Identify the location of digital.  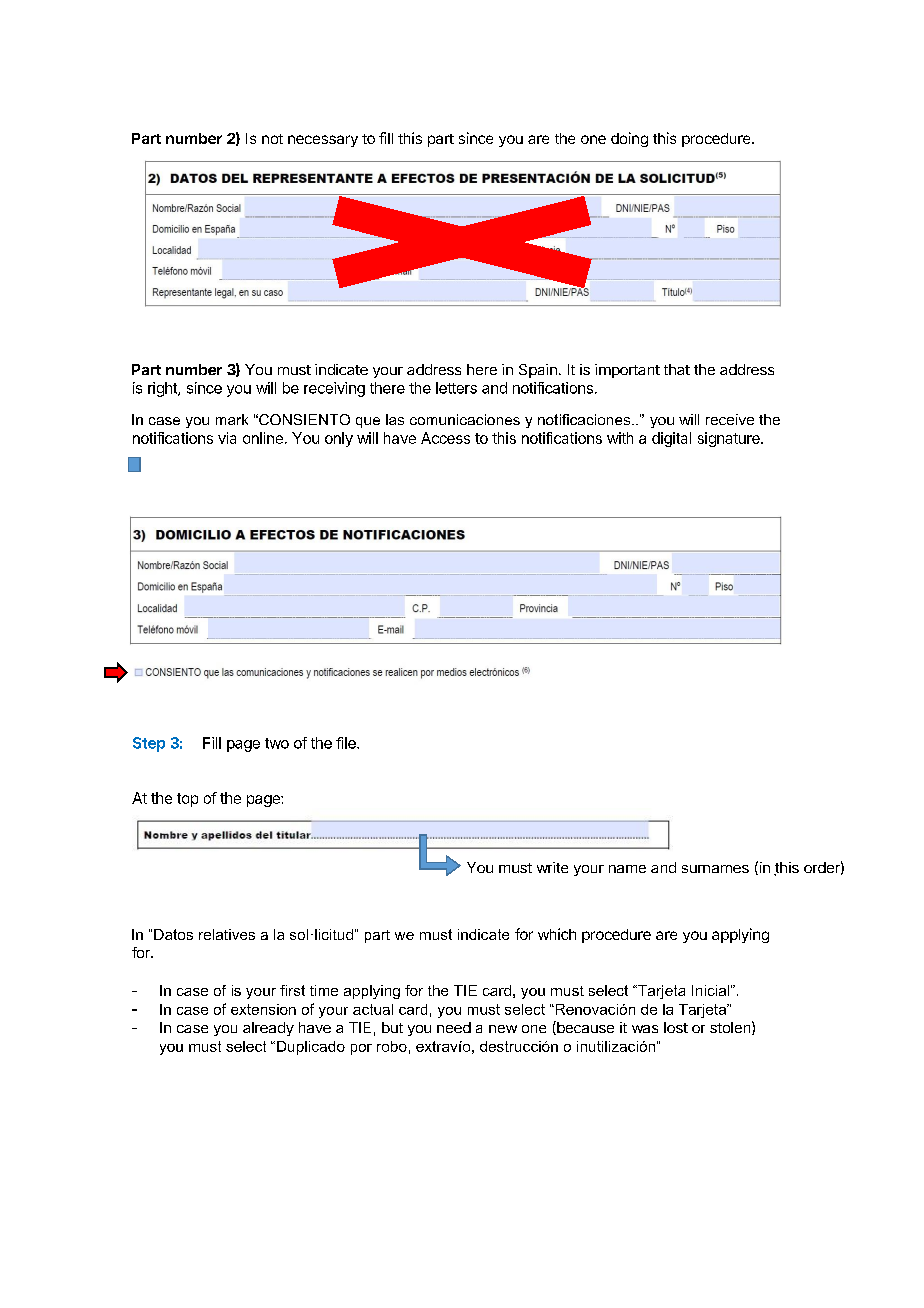
(671, 439).
